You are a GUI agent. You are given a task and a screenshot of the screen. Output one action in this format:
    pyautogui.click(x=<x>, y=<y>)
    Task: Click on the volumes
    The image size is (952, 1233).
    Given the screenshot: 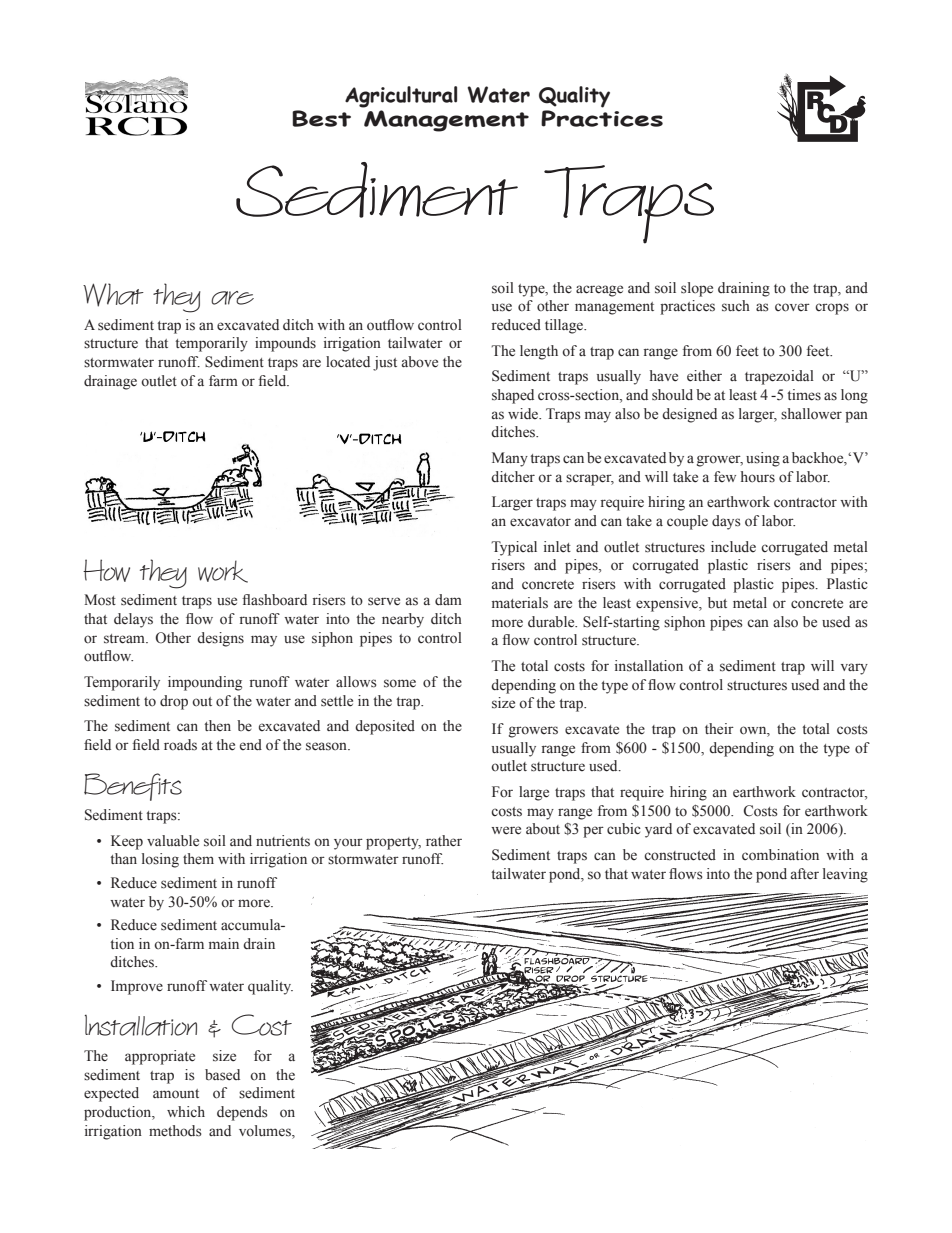 What is the action you would take?
    pyautogui.click(x=266, y=1131)
